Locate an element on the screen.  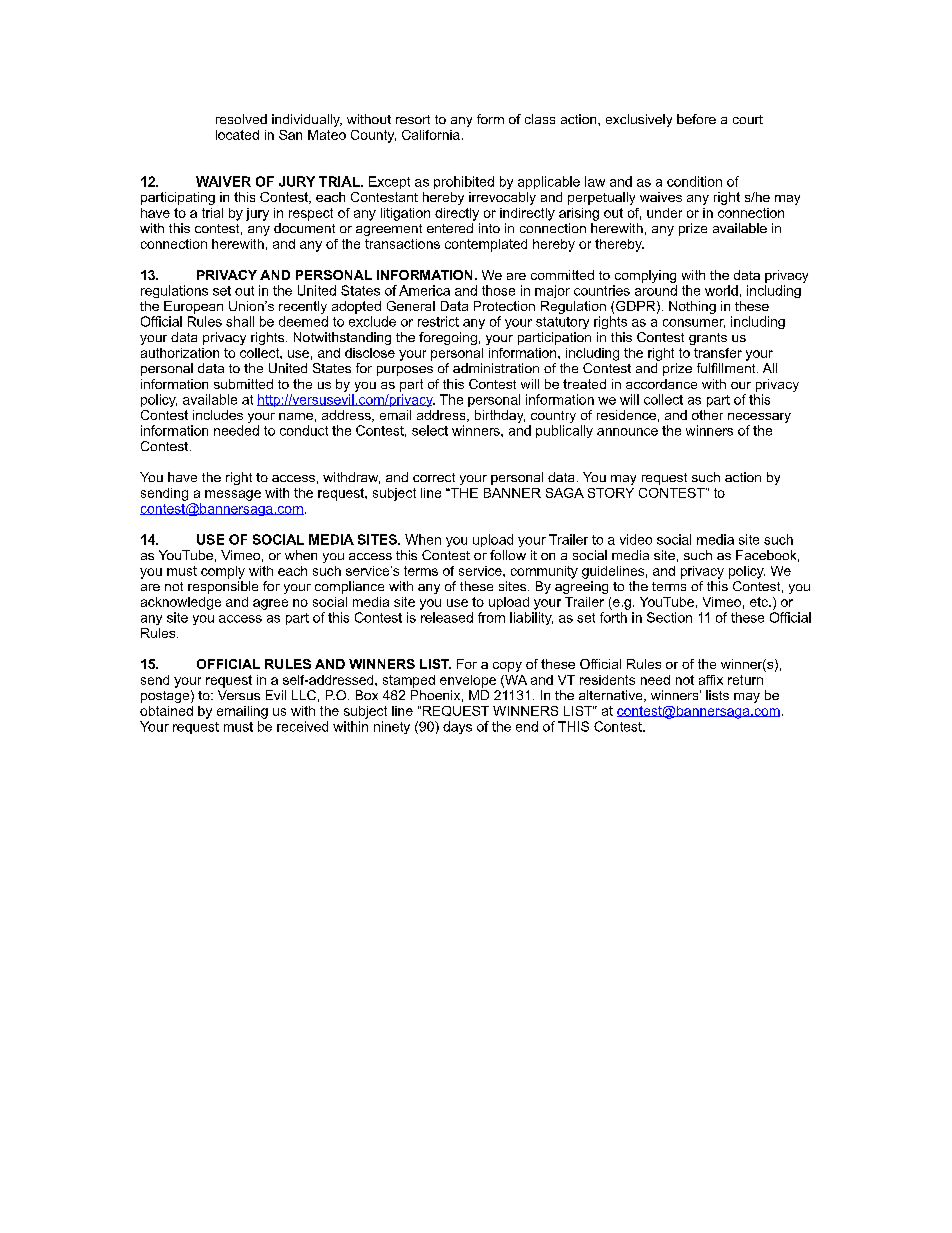
correct is located at coordinates (434, 477).
